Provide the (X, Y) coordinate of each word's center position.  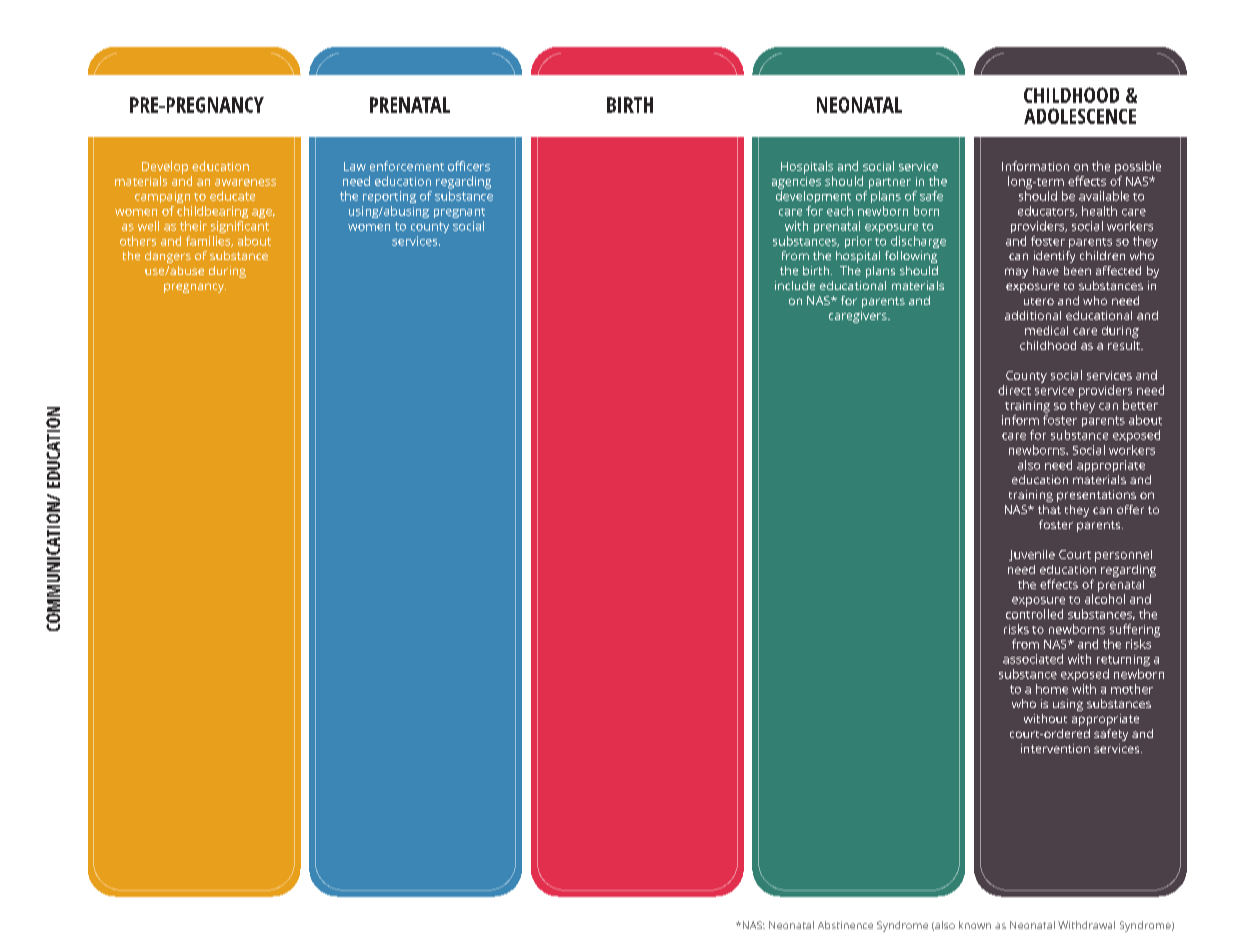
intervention (1055, 748)
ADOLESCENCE (1080, 116)
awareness (245, 182)
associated (1033, 659)
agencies (796, 183)
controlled (1034, 614)
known (975, 925)
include (795, 285)
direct (1014, 390)
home (1052, 689)
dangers (168, 257)
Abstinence (845, 925)
